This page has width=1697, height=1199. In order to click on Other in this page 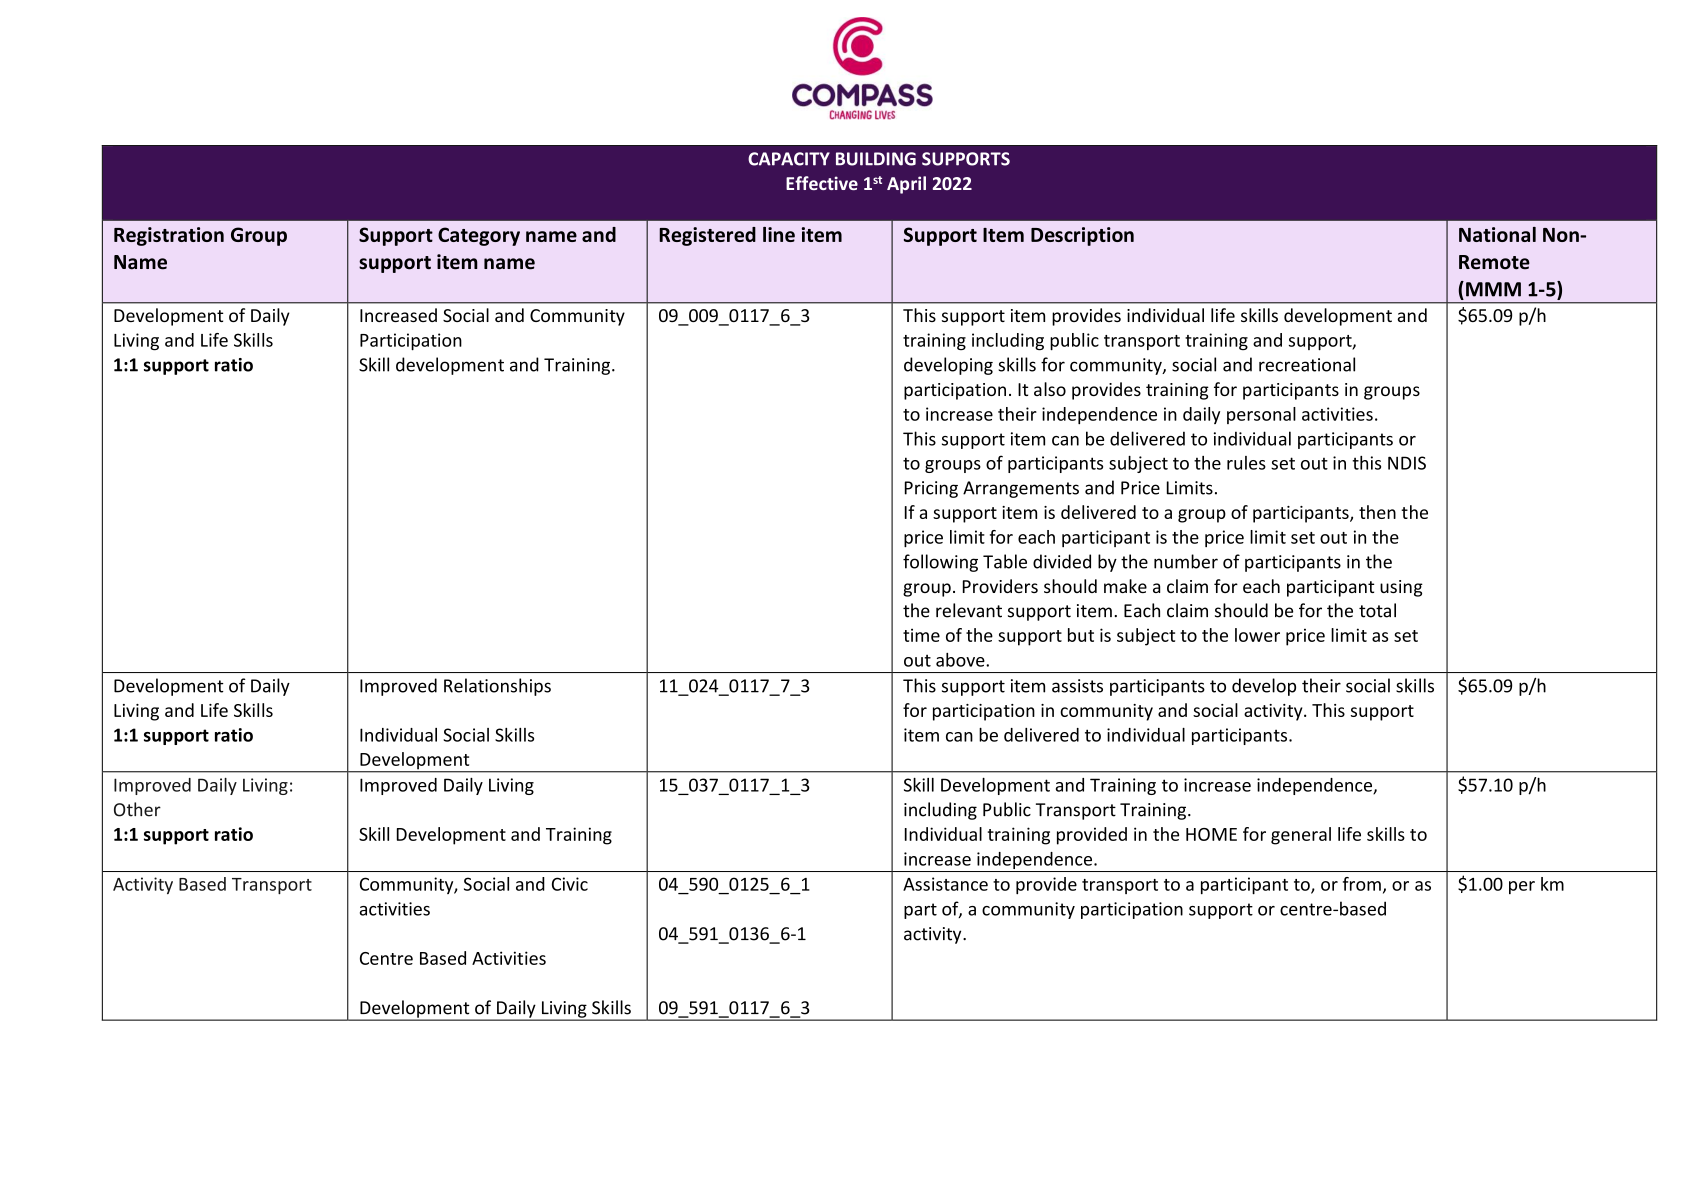, I will do `click(137, 809)`.
